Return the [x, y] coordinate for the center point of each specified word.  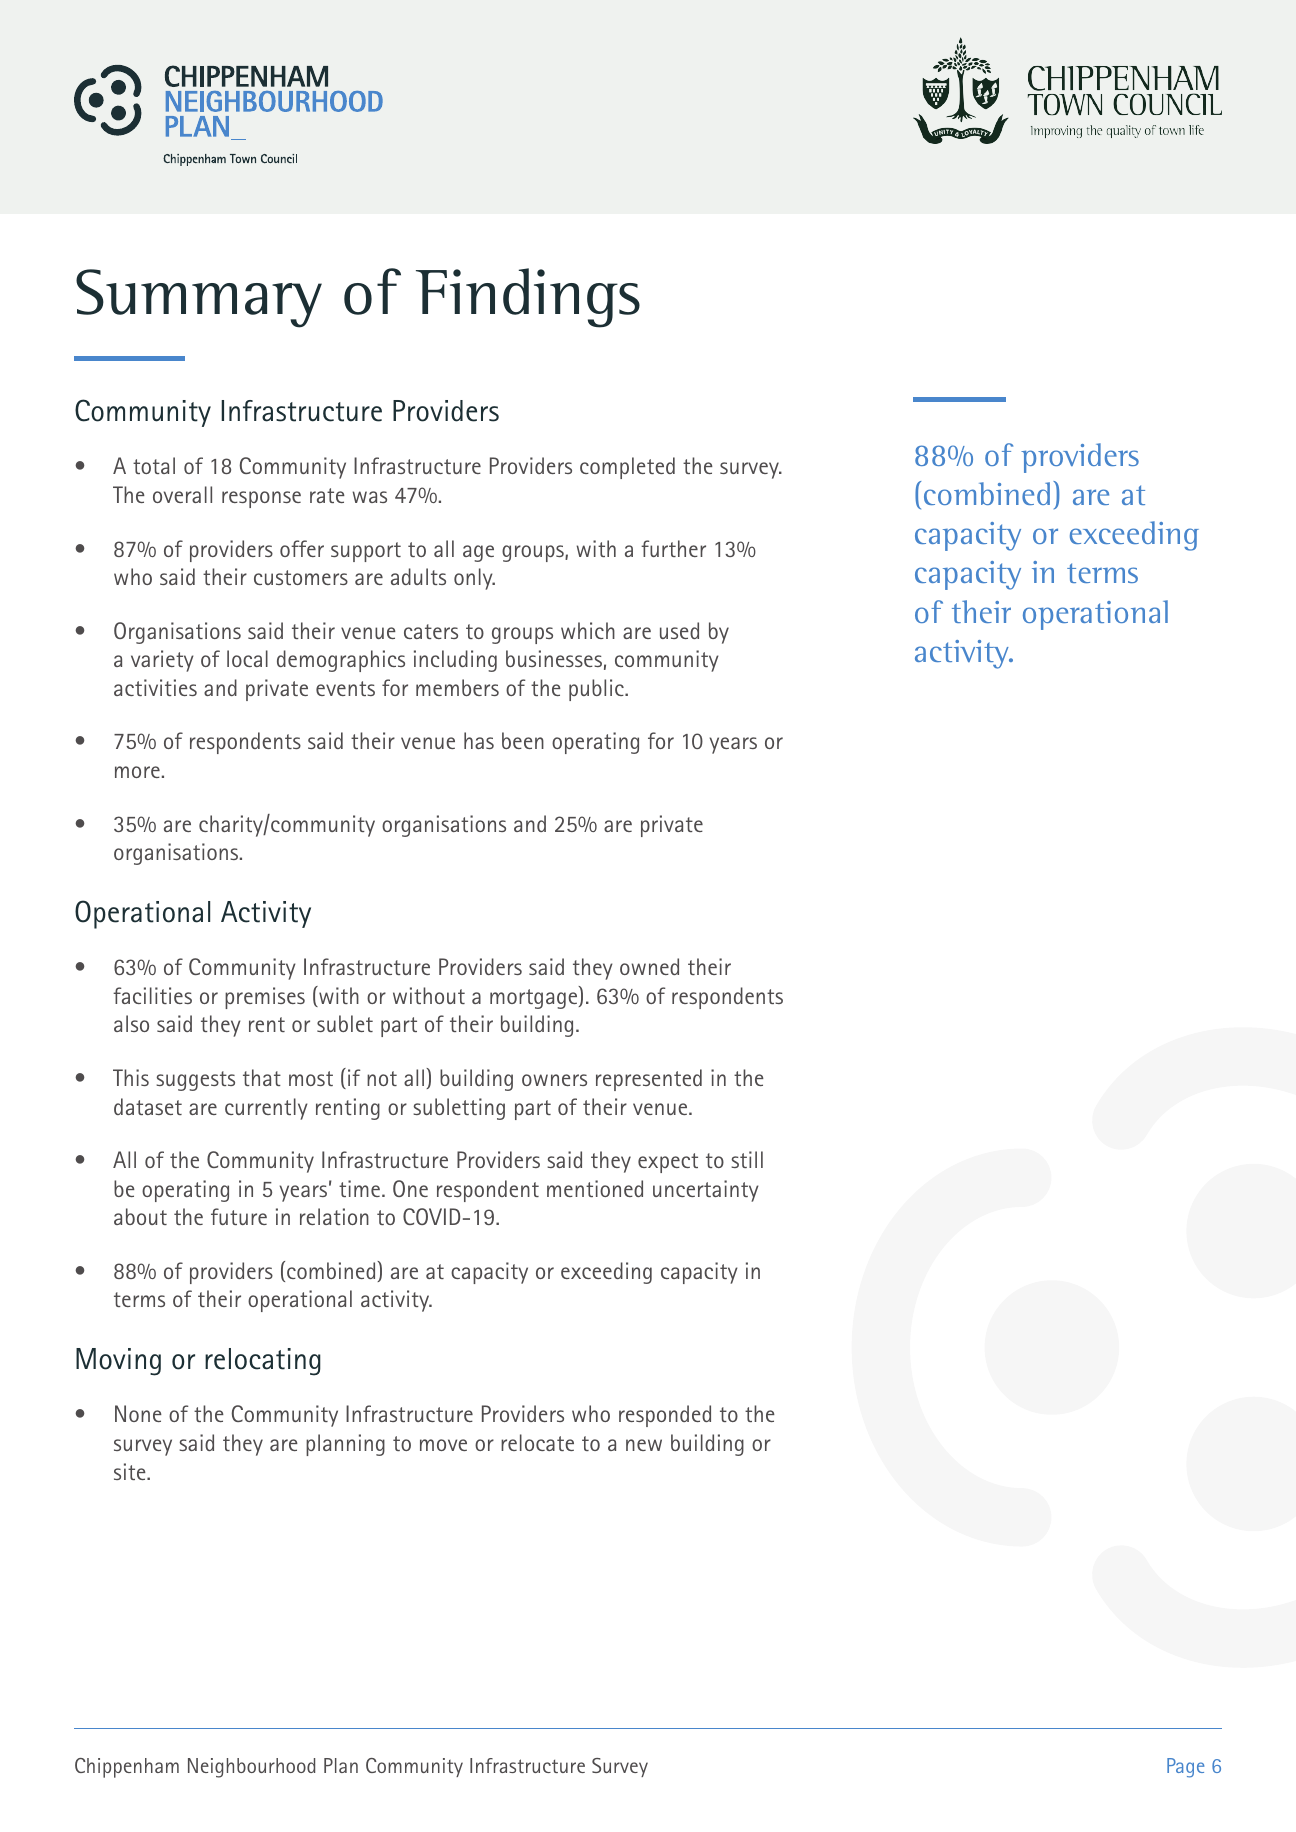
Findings [528, 298]
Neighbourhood [251, 1768]
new [644, 1445]
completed [627, 468]
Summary [199, 298]
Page [1185, 1768]
